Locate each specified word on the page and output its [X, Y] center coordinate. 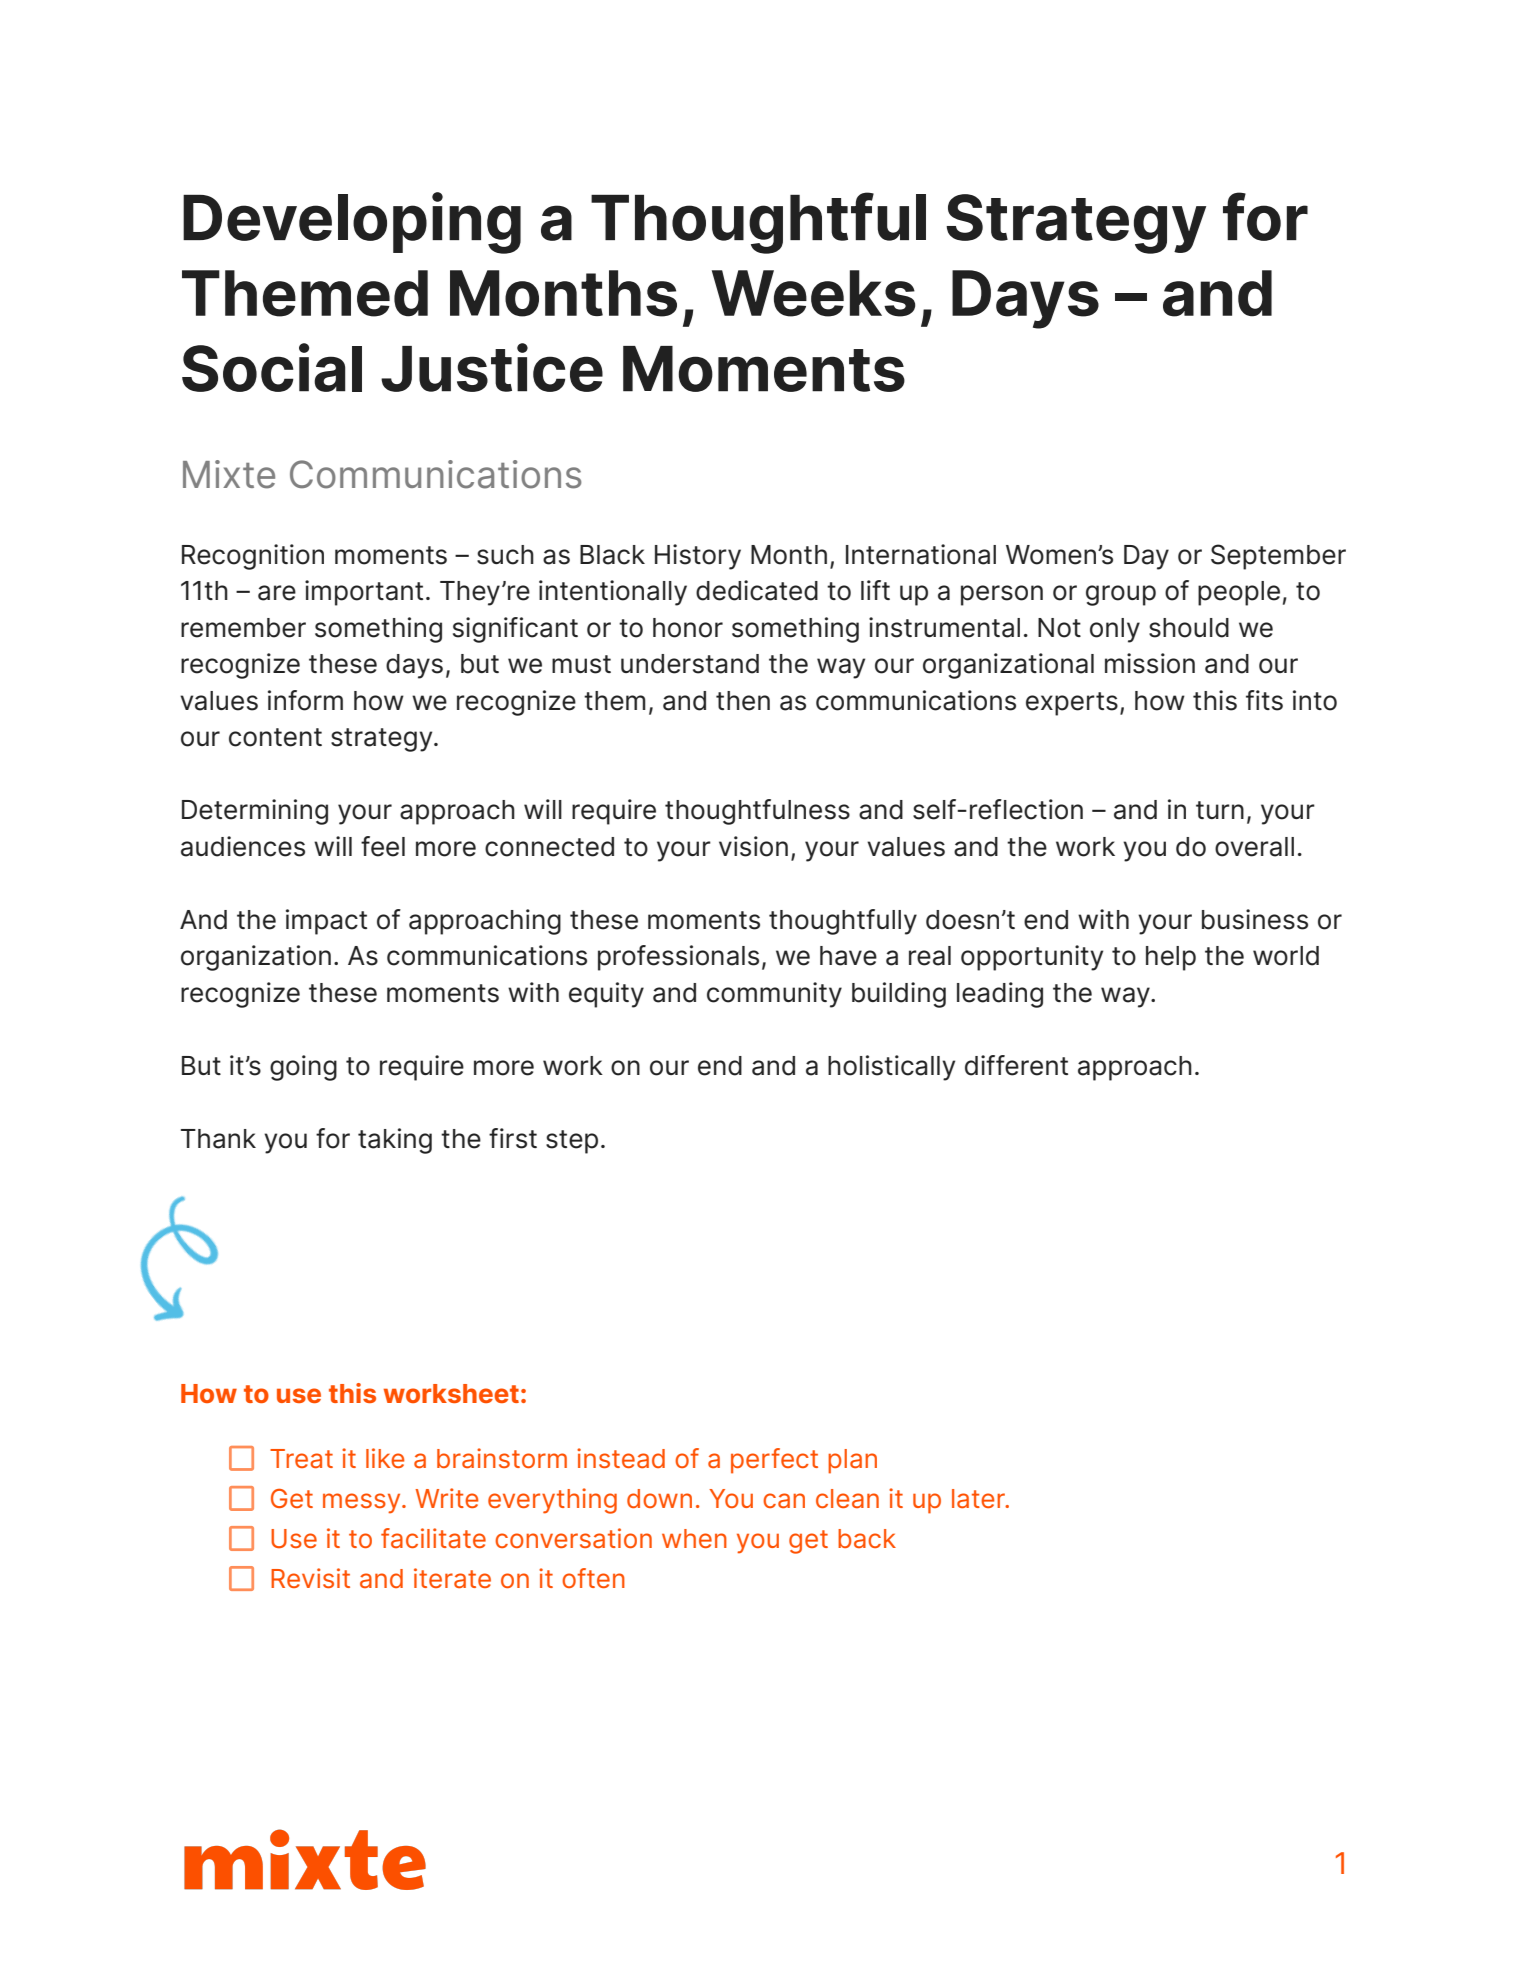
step [572, 1142]
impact [326, 922]
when [694, 1538]
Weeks [813, 293]
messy [363, 1503]
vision [753, 846]
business [1255, 919]
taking [395, 1141]
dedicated [757, 590]
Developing [352, 223]
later [979, 1499]
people [1239, 593]
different [1016, 1065]
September [1278, 557]
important [364, 593]
